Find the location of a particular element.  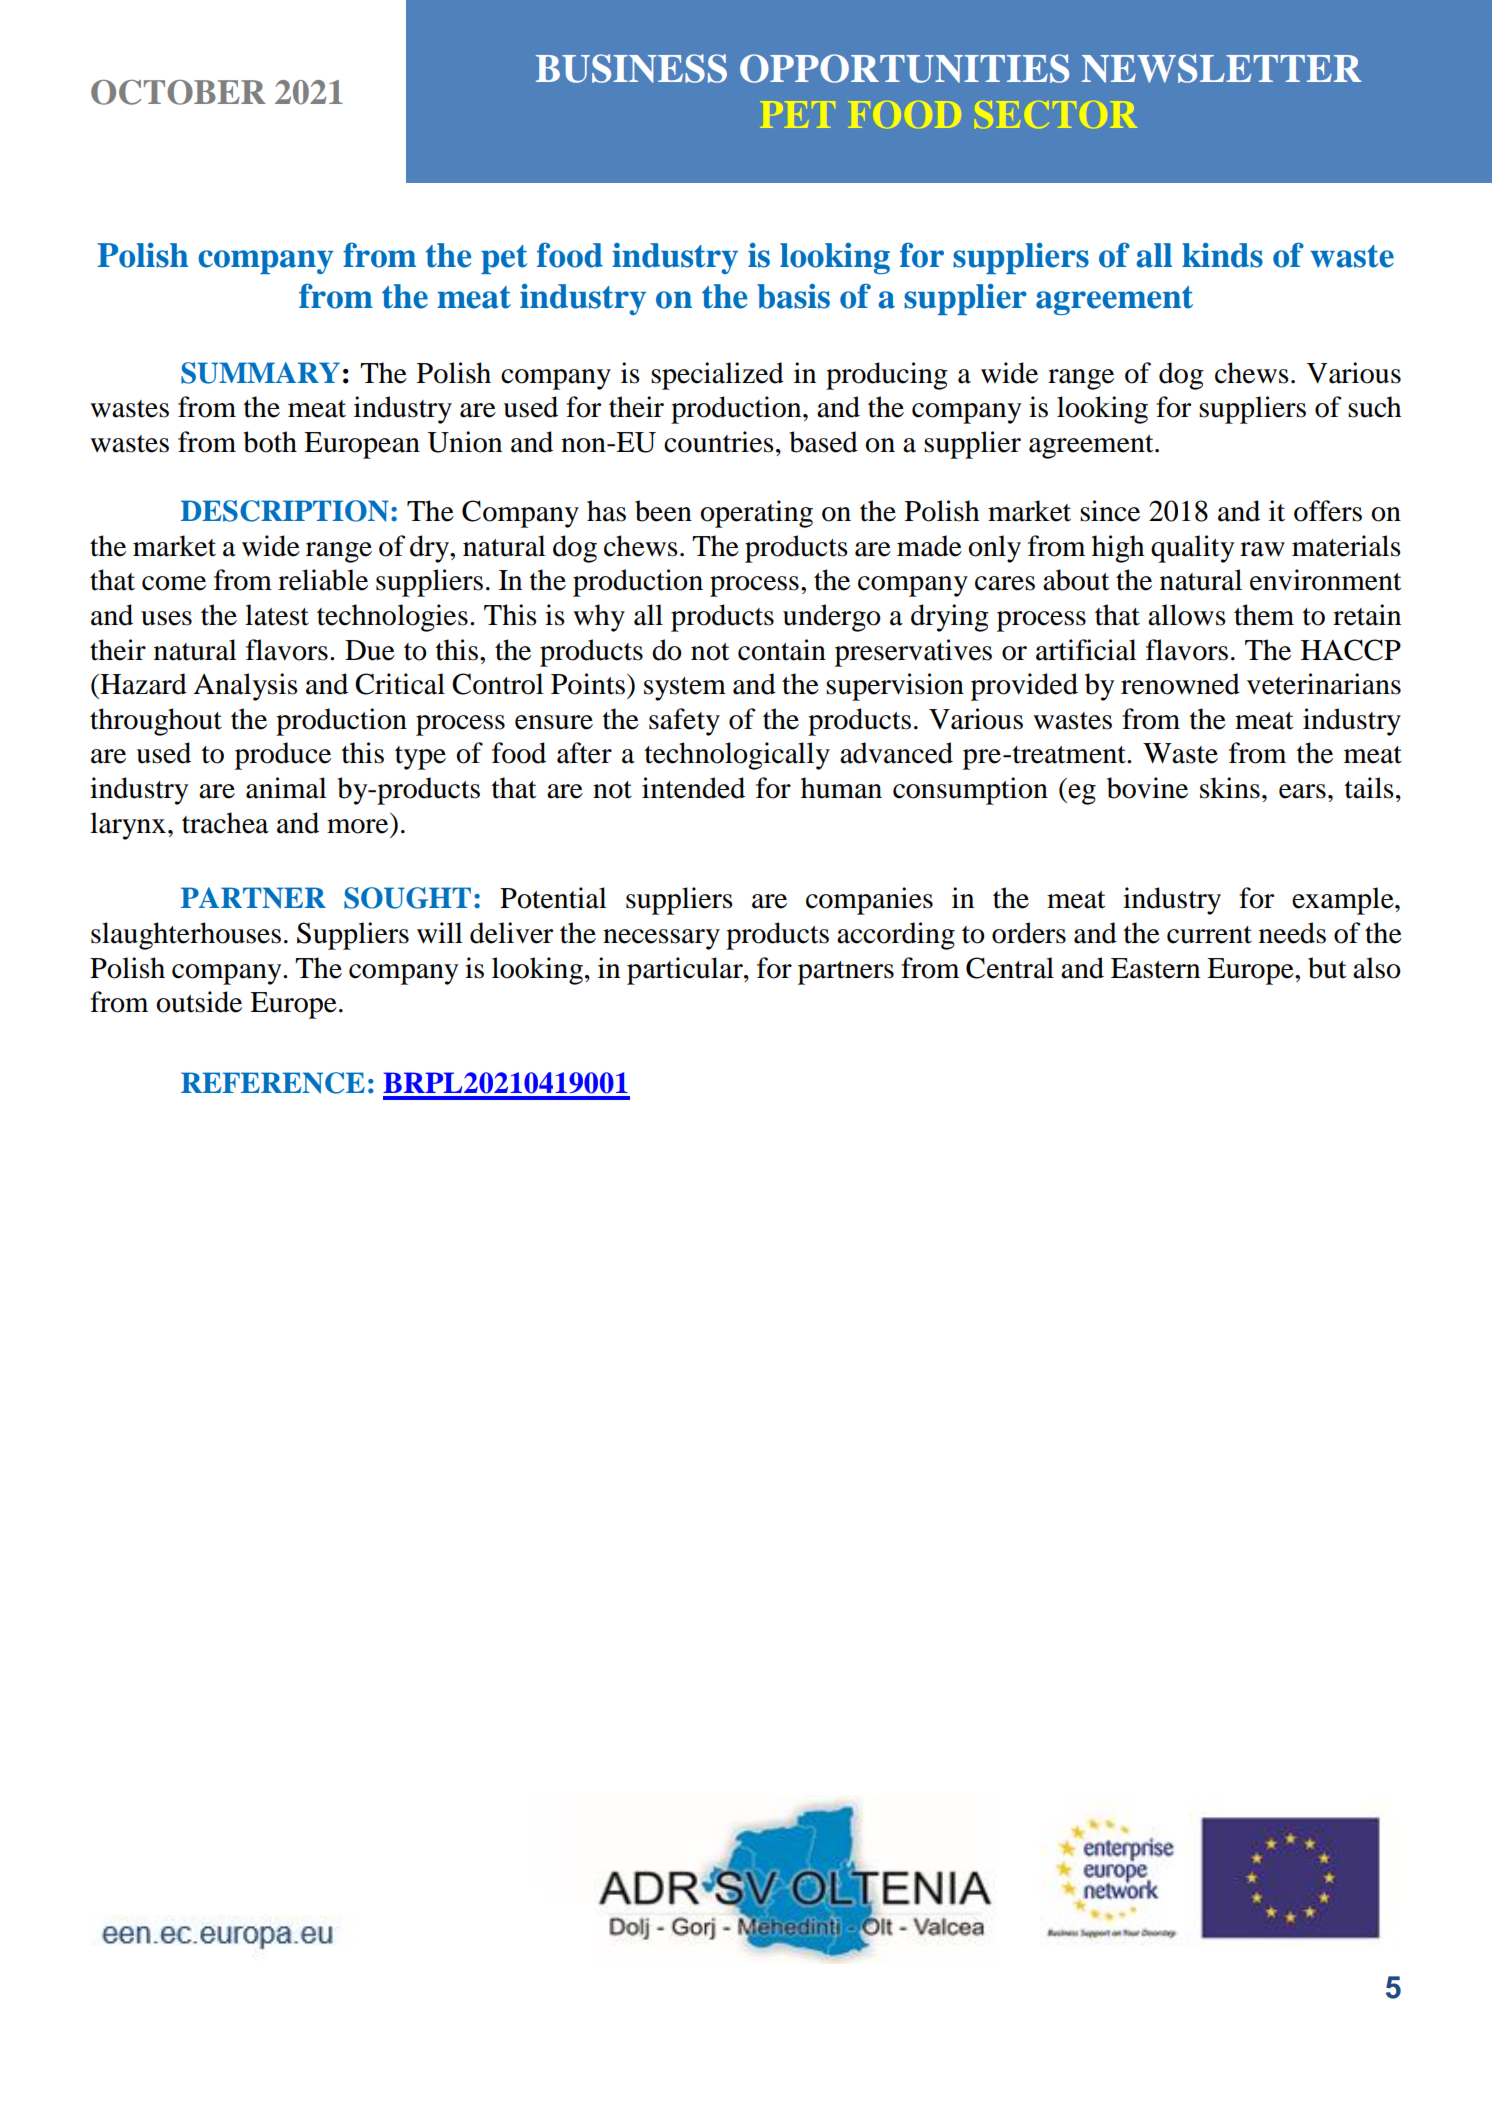

NEWSLETTER is located at coordinates (1222, 68).
